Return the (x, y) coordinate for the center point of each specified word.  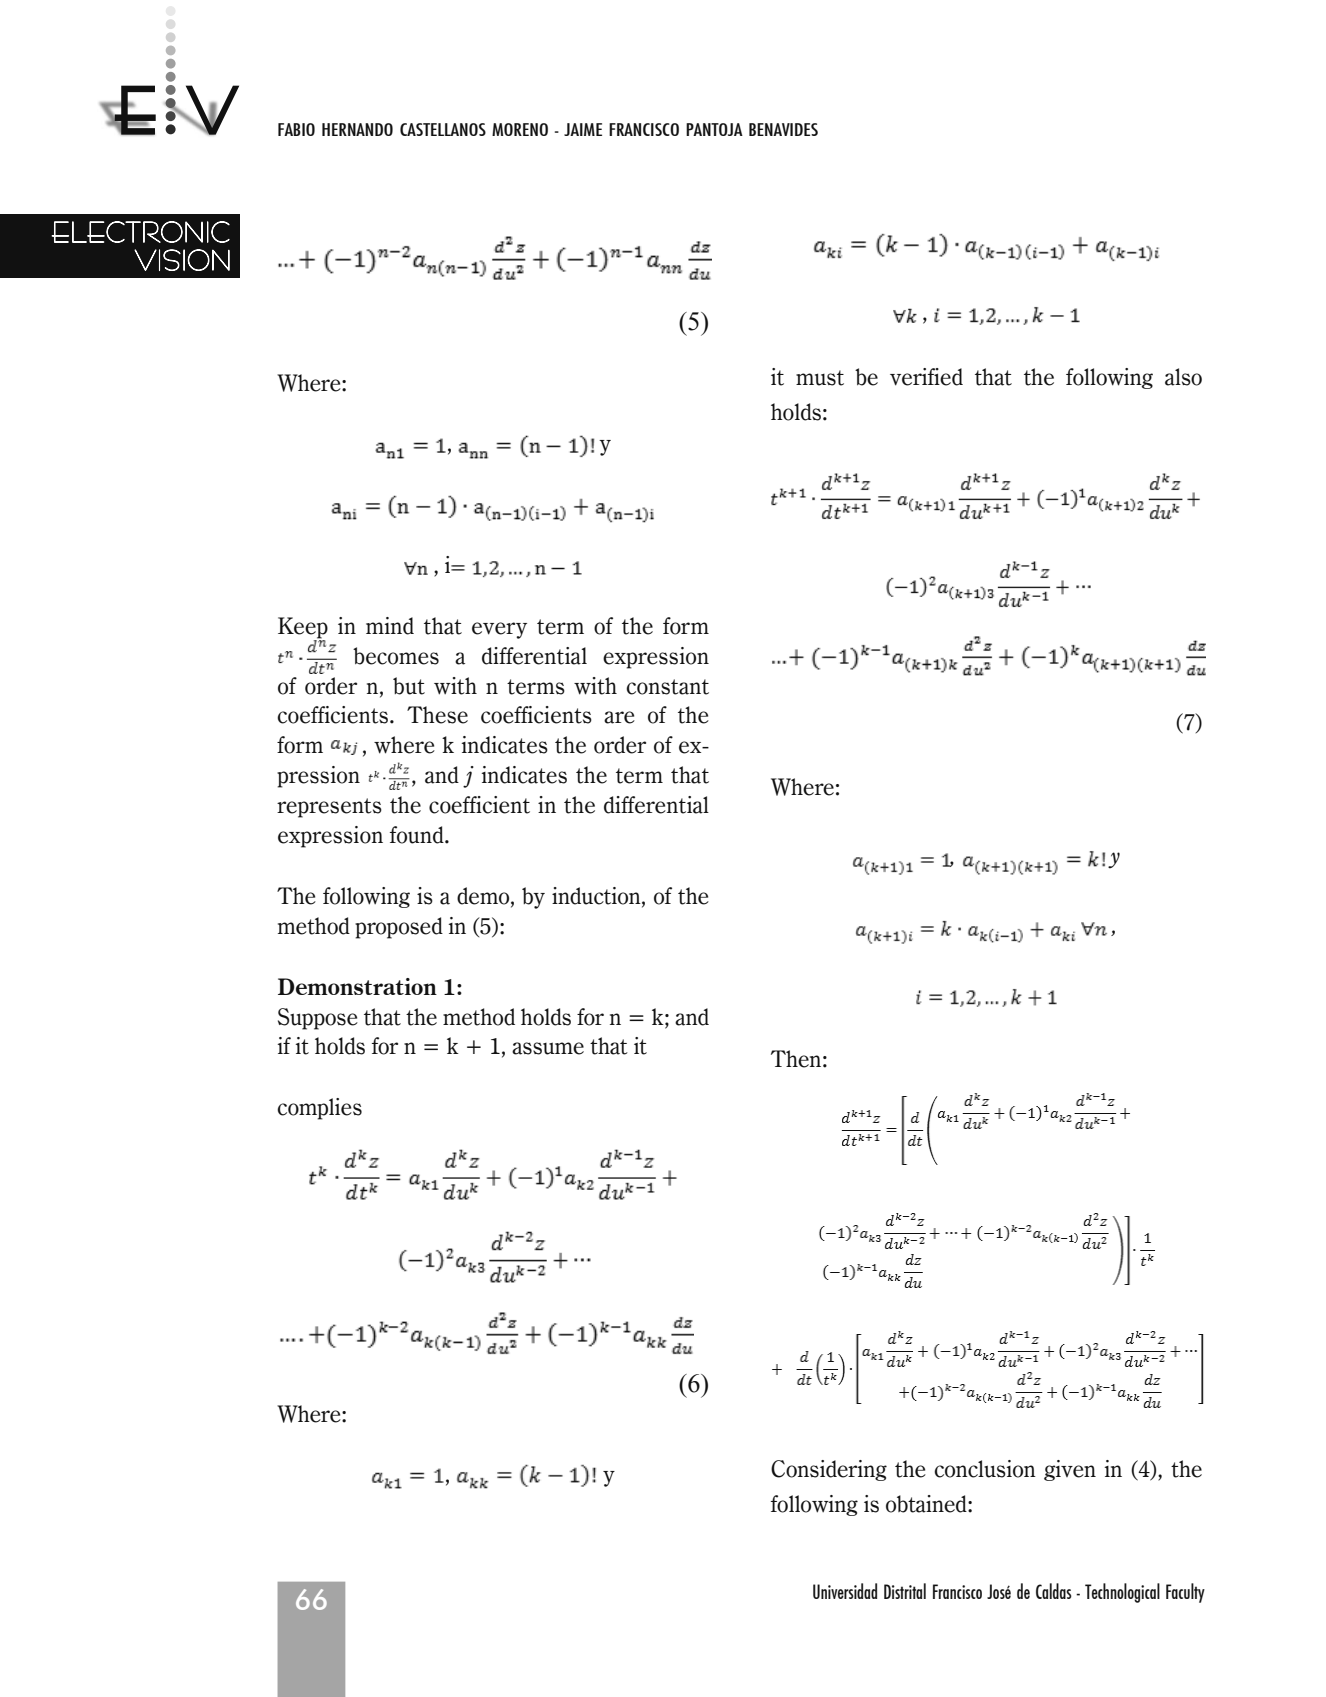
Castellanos (443, 129)
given (1070, 1470)
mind (390, 626)
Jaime (583, 129)
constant (667, 687)
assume (548, 1048)
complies (319, 1109)
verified (926, 377)
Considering (829, 1470)
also (1183, 377)
